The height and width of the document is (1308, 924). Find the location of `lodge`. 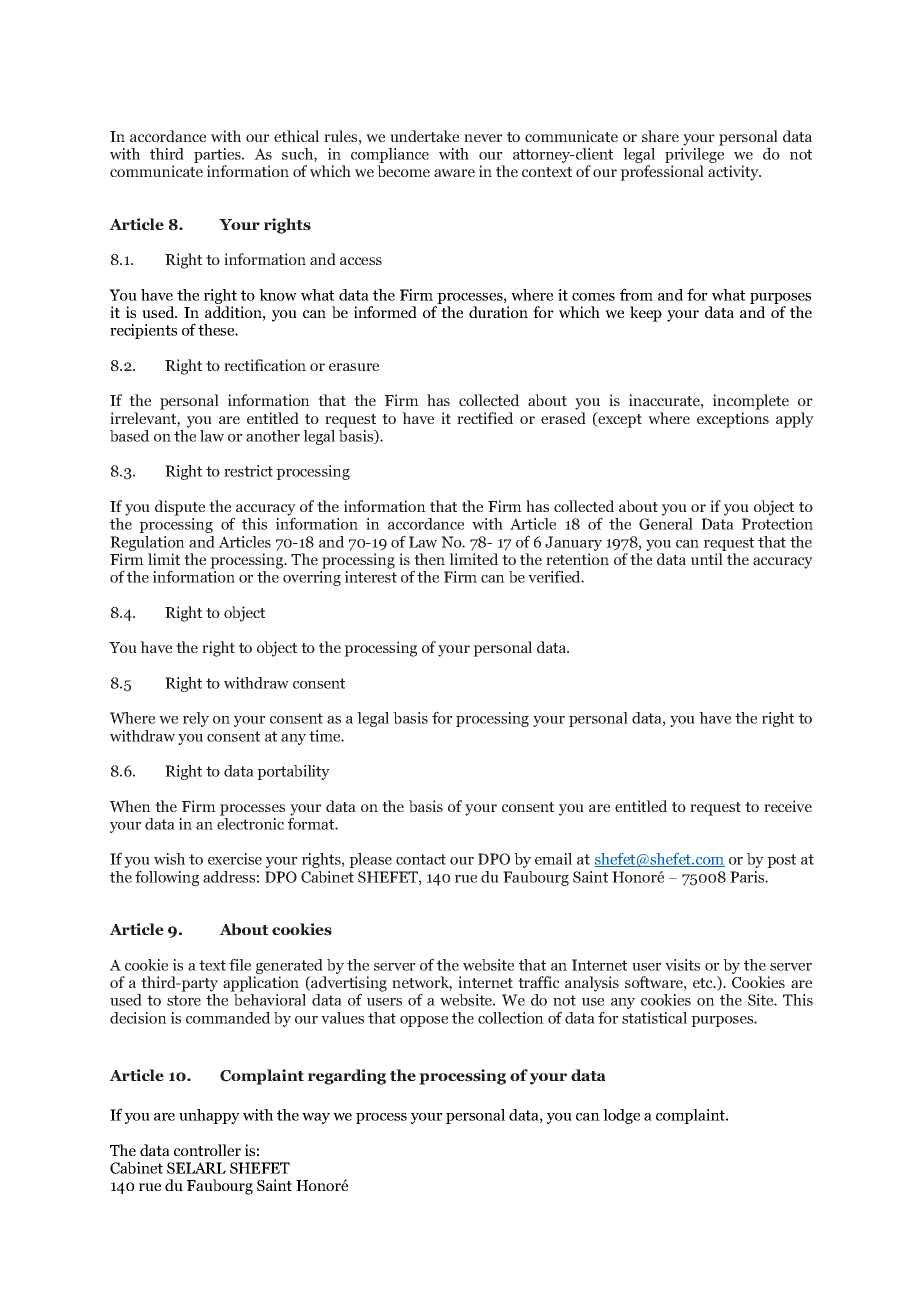

lodge is located at coordinates (621, 1116).
